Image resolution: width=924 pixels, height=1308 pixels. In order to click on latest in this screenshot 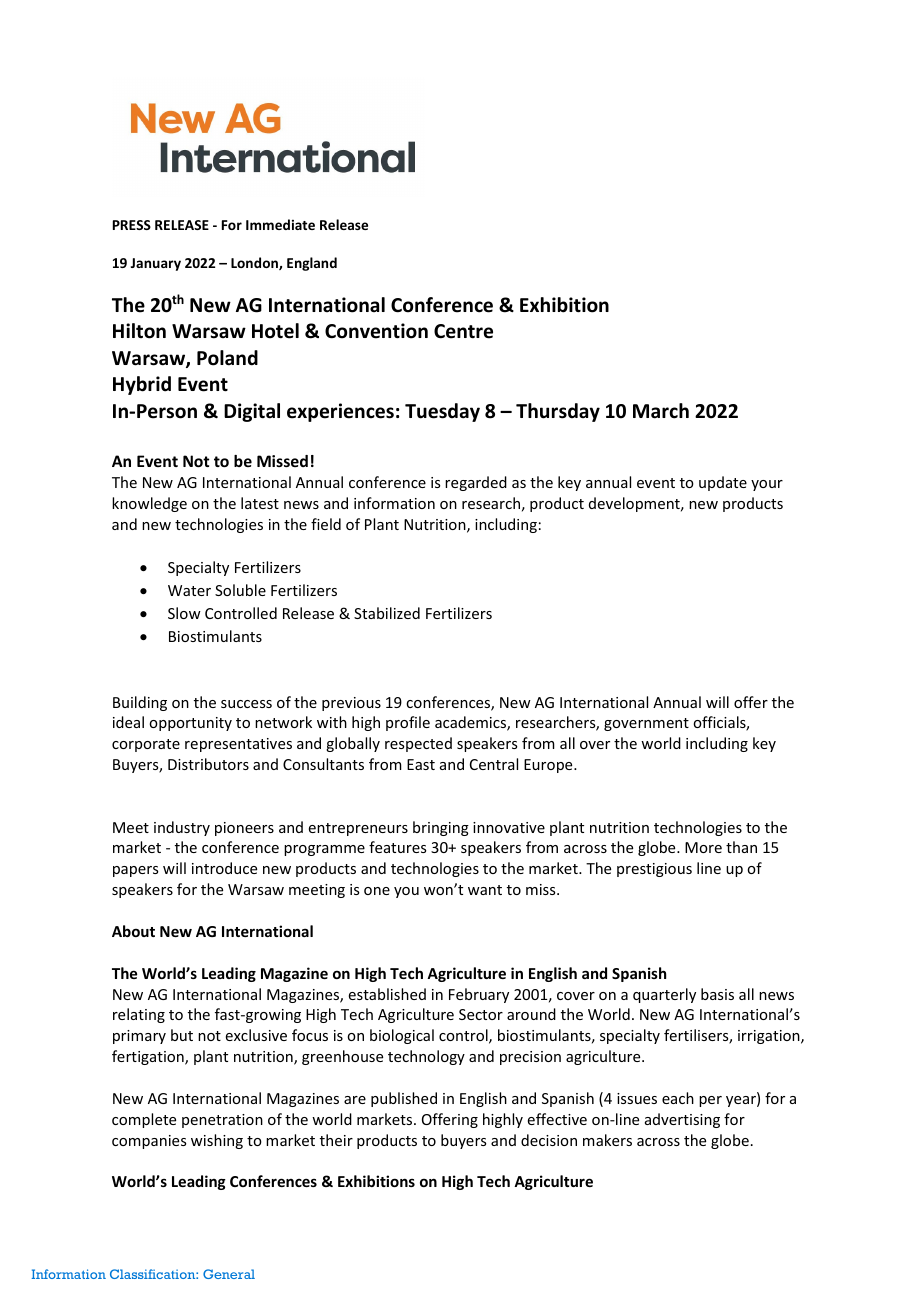, I will do `click(260, 503)`.
